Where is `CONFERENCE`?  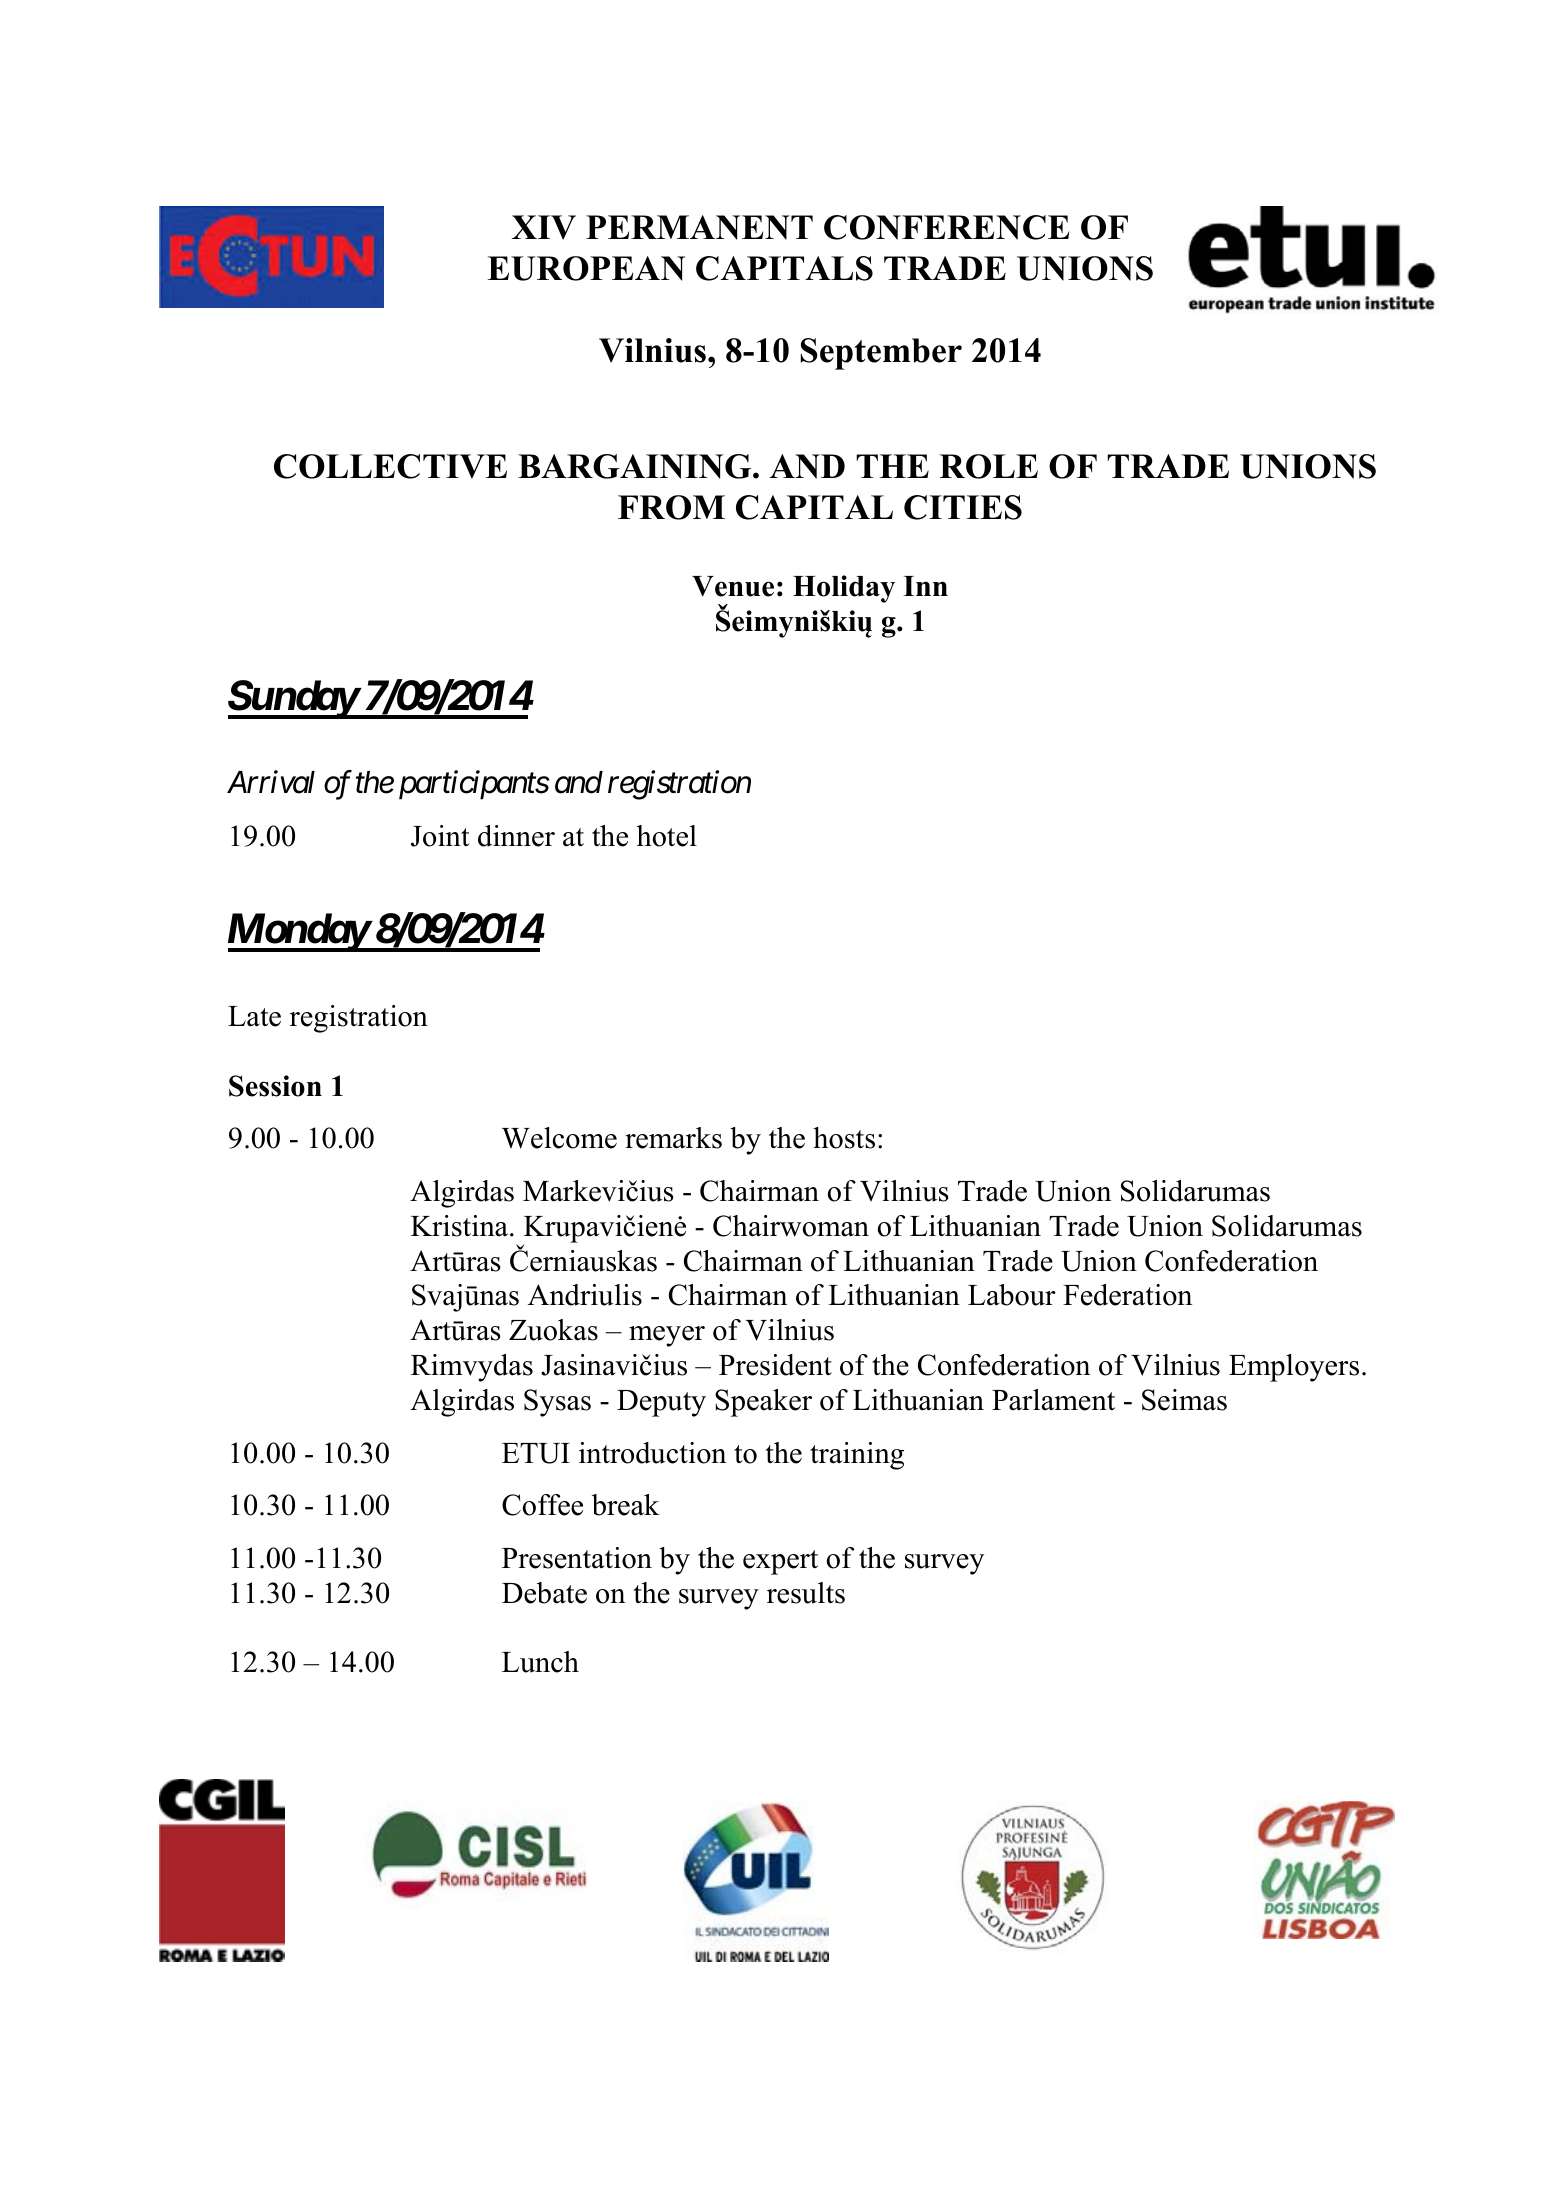 CONFERENCE is located at coordinates (946, 227).
